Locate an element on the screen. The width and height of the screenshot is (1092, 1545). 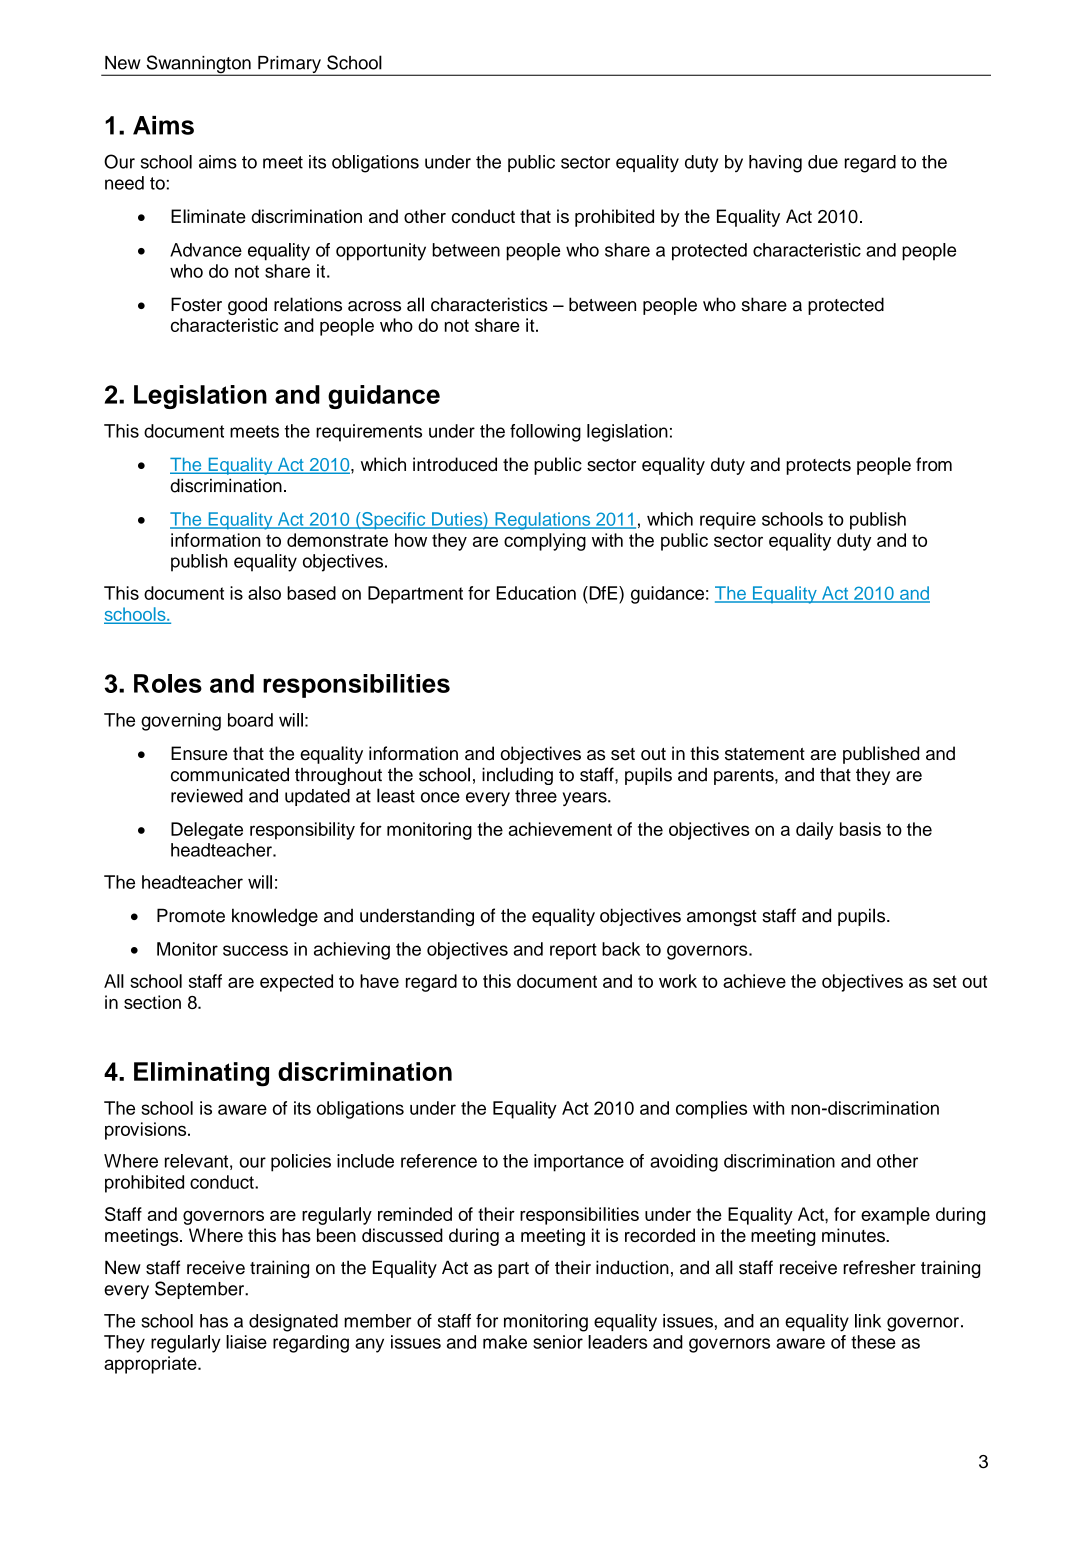
Primary is located at coordinates (289, 66).
